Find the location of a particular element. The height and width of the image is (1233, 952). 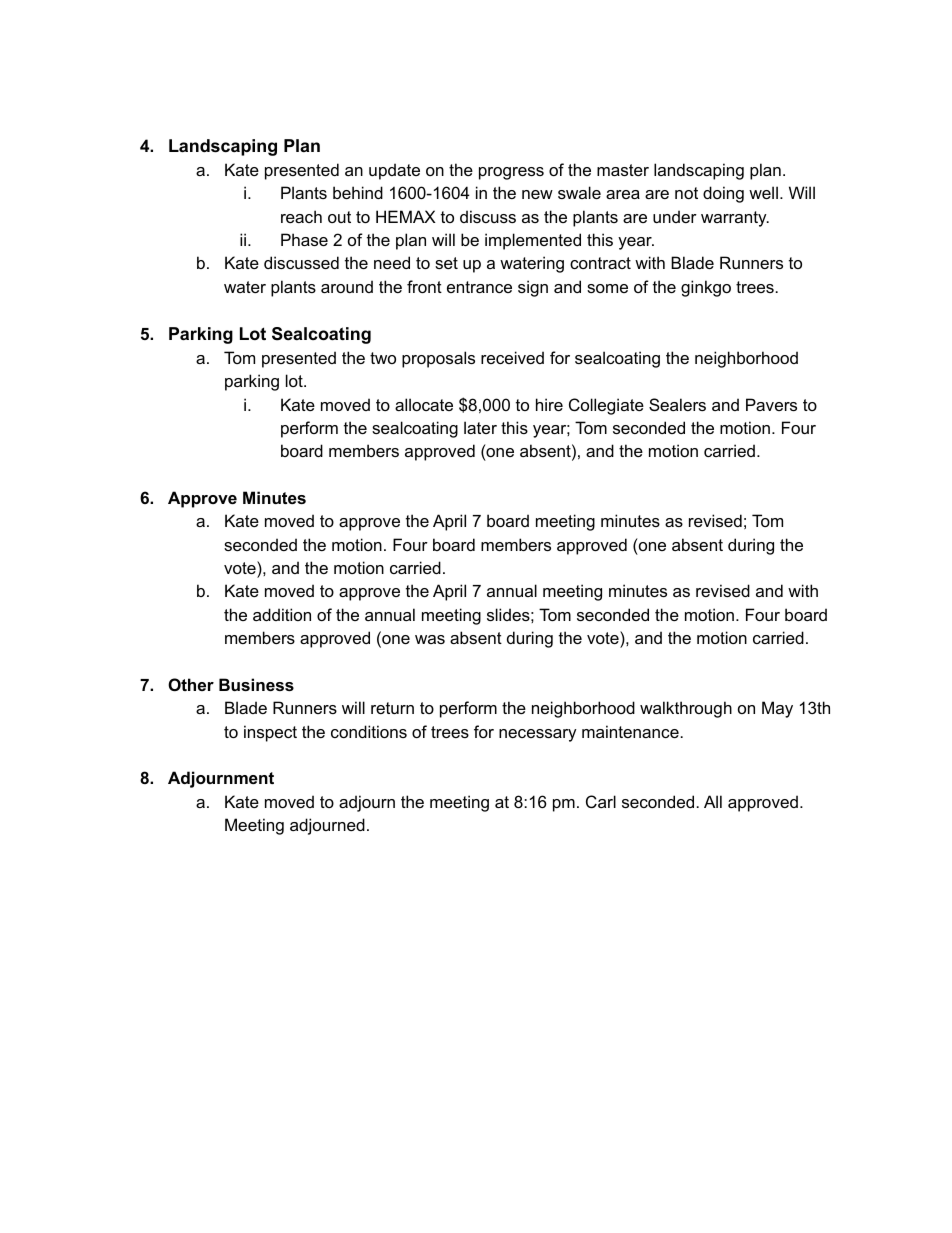

progress is located at coordinates (511, 173).
